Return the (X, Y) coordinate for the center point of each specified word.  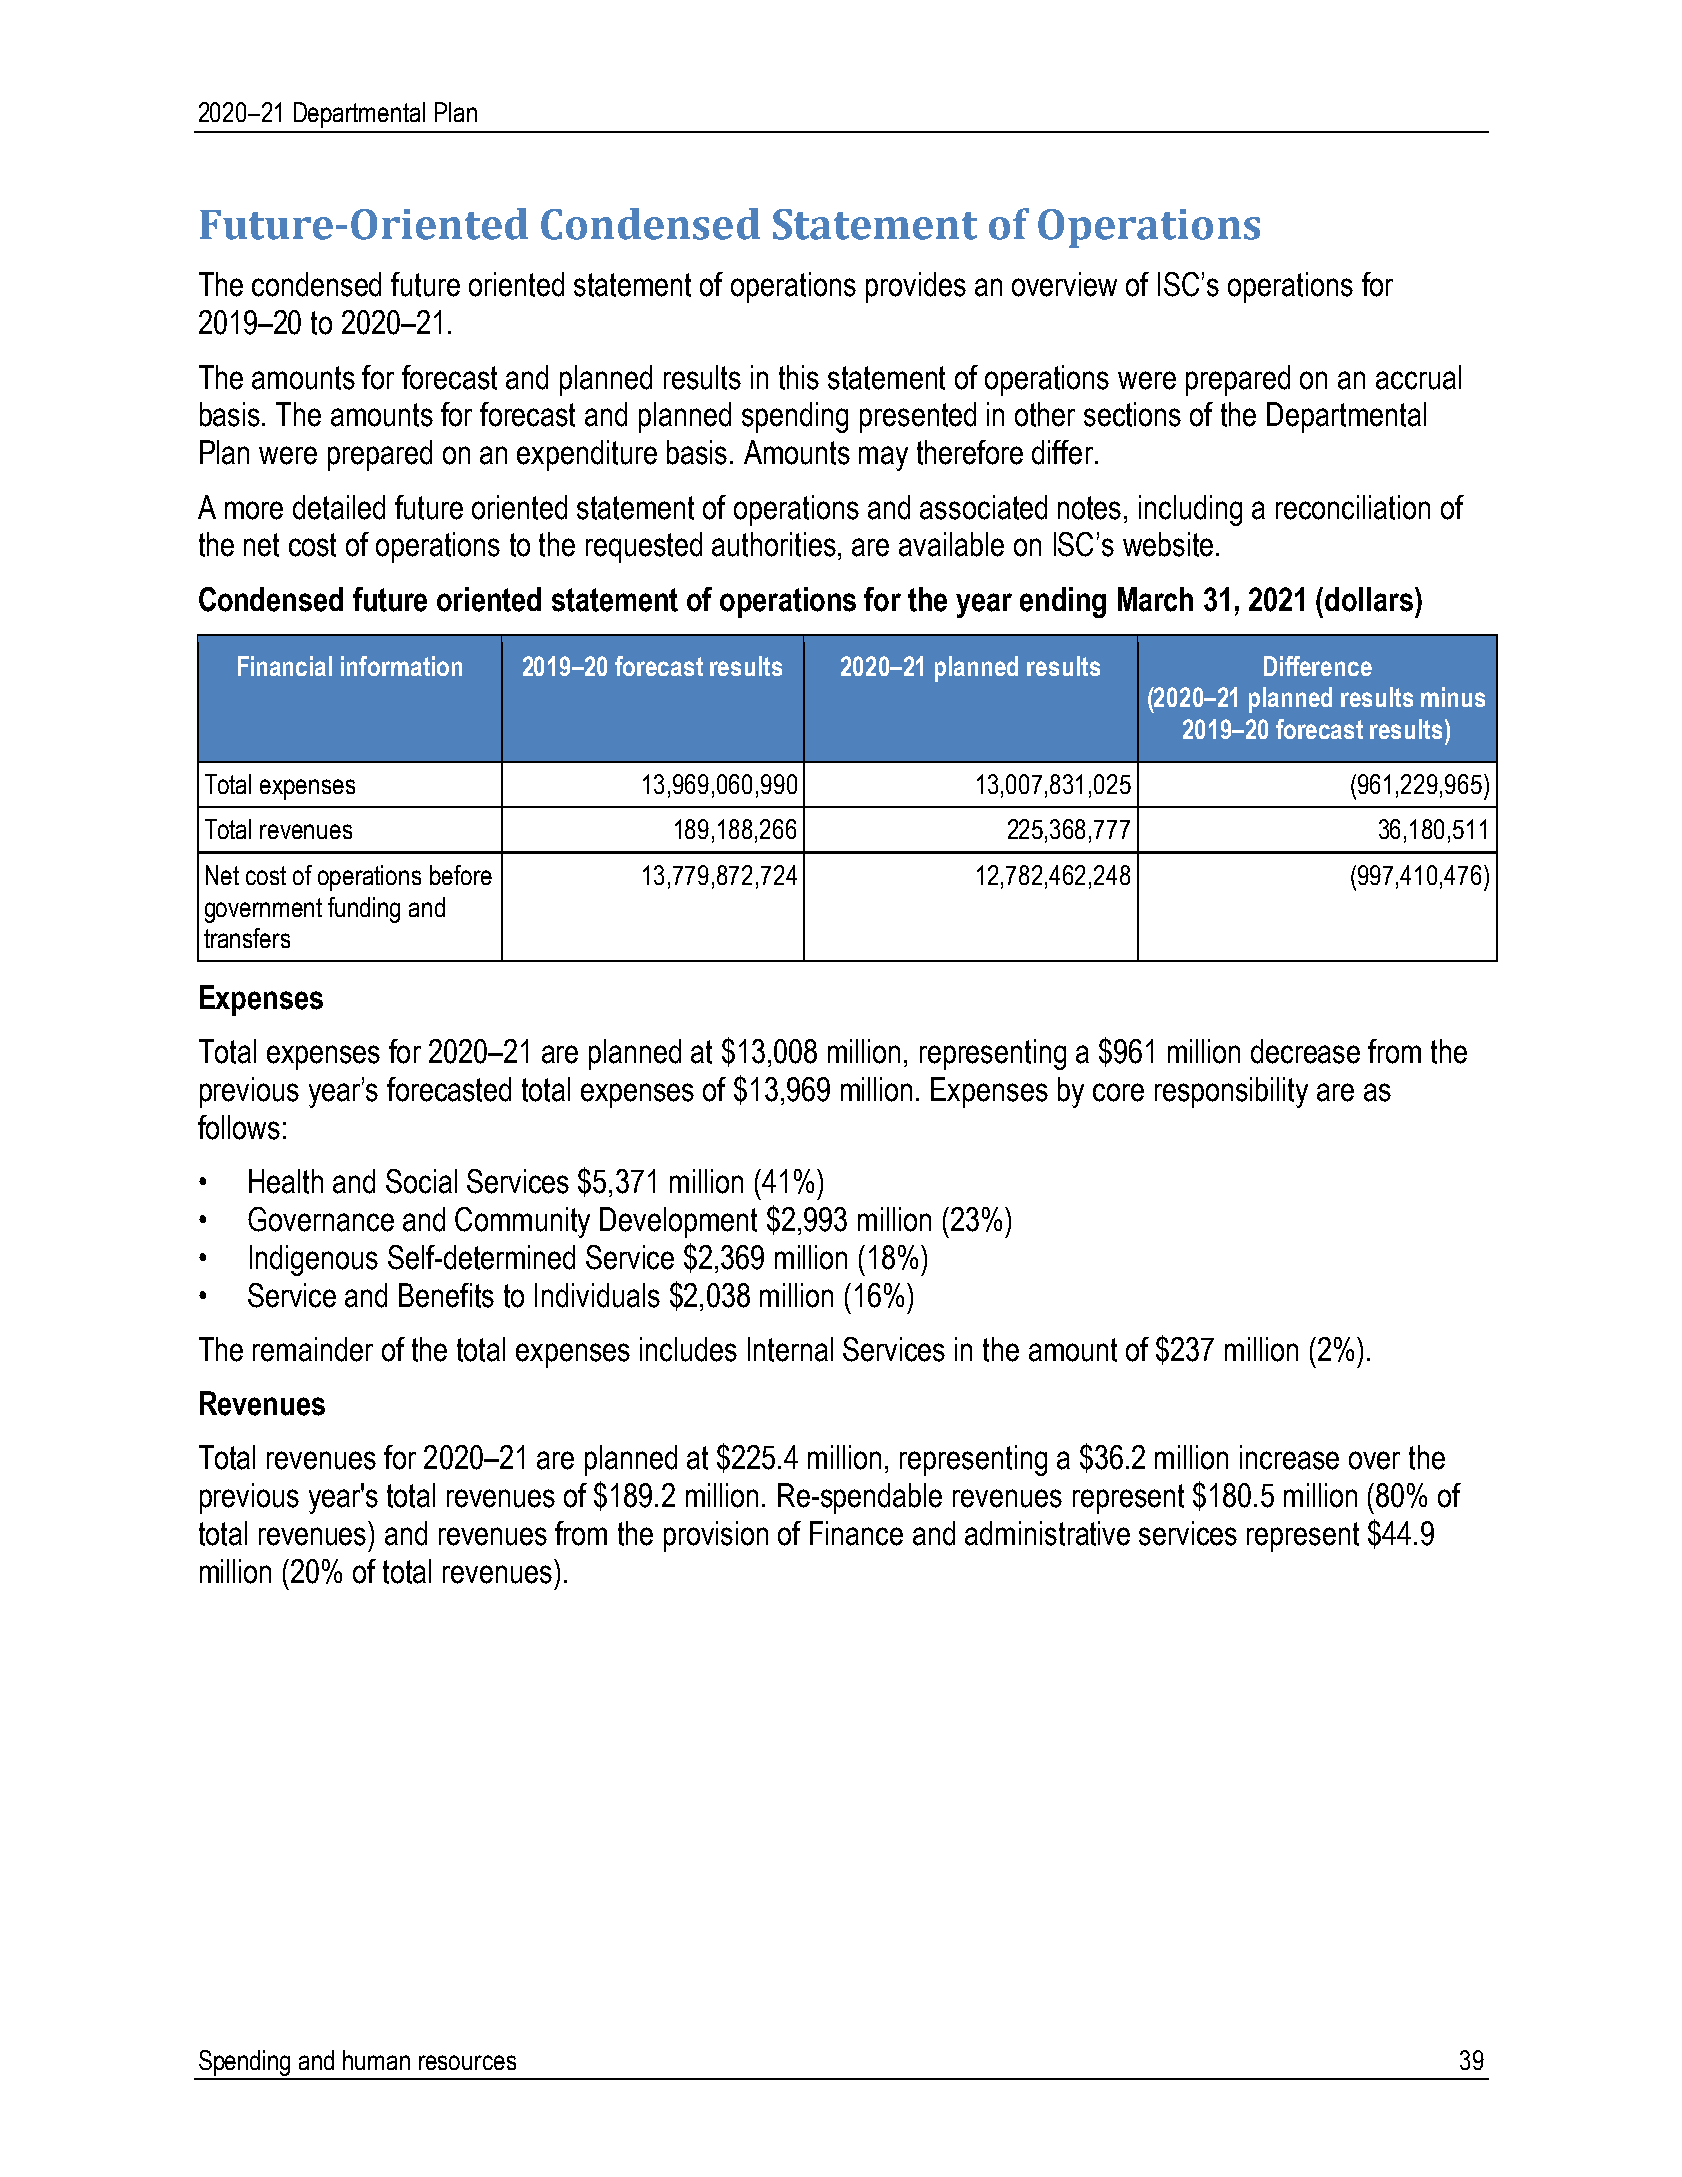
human (376, 2060)
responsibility (1231, 1092)
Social (421, 1181)
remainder (313, 1349)
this (799, 377)
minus (1453, 697)
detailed (339, 507)
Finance (856, 1533)
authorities (775, 544)
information (401, 666)
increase (1289, 1457)
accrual (1418, 377)
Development (678, 1222)
